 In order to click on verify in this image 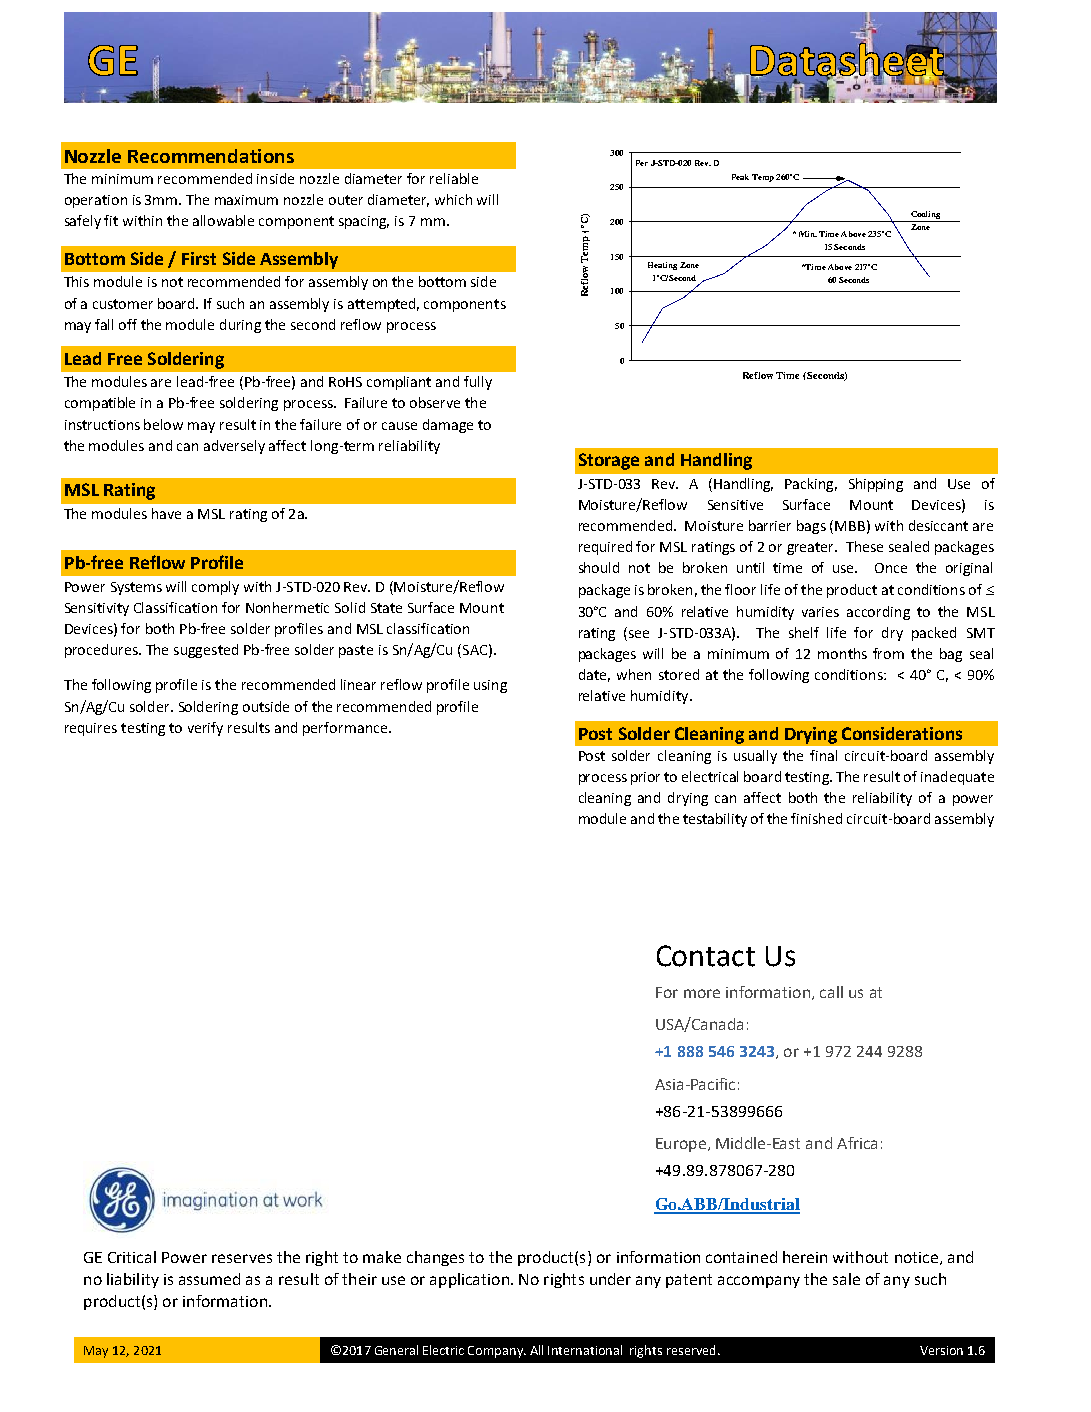, I will do `click(205, 729)`.
